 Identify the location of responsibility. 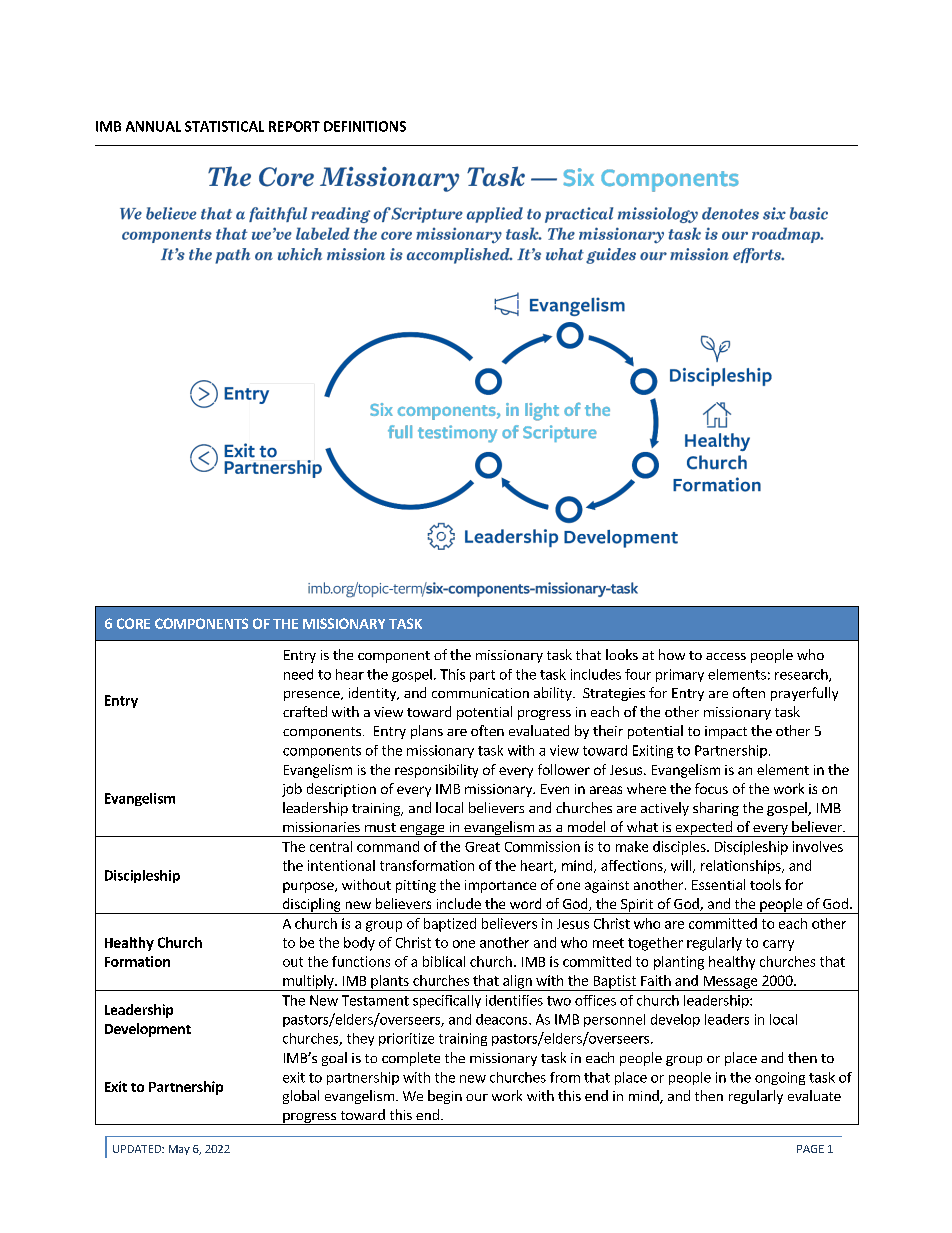
(436, 771).
